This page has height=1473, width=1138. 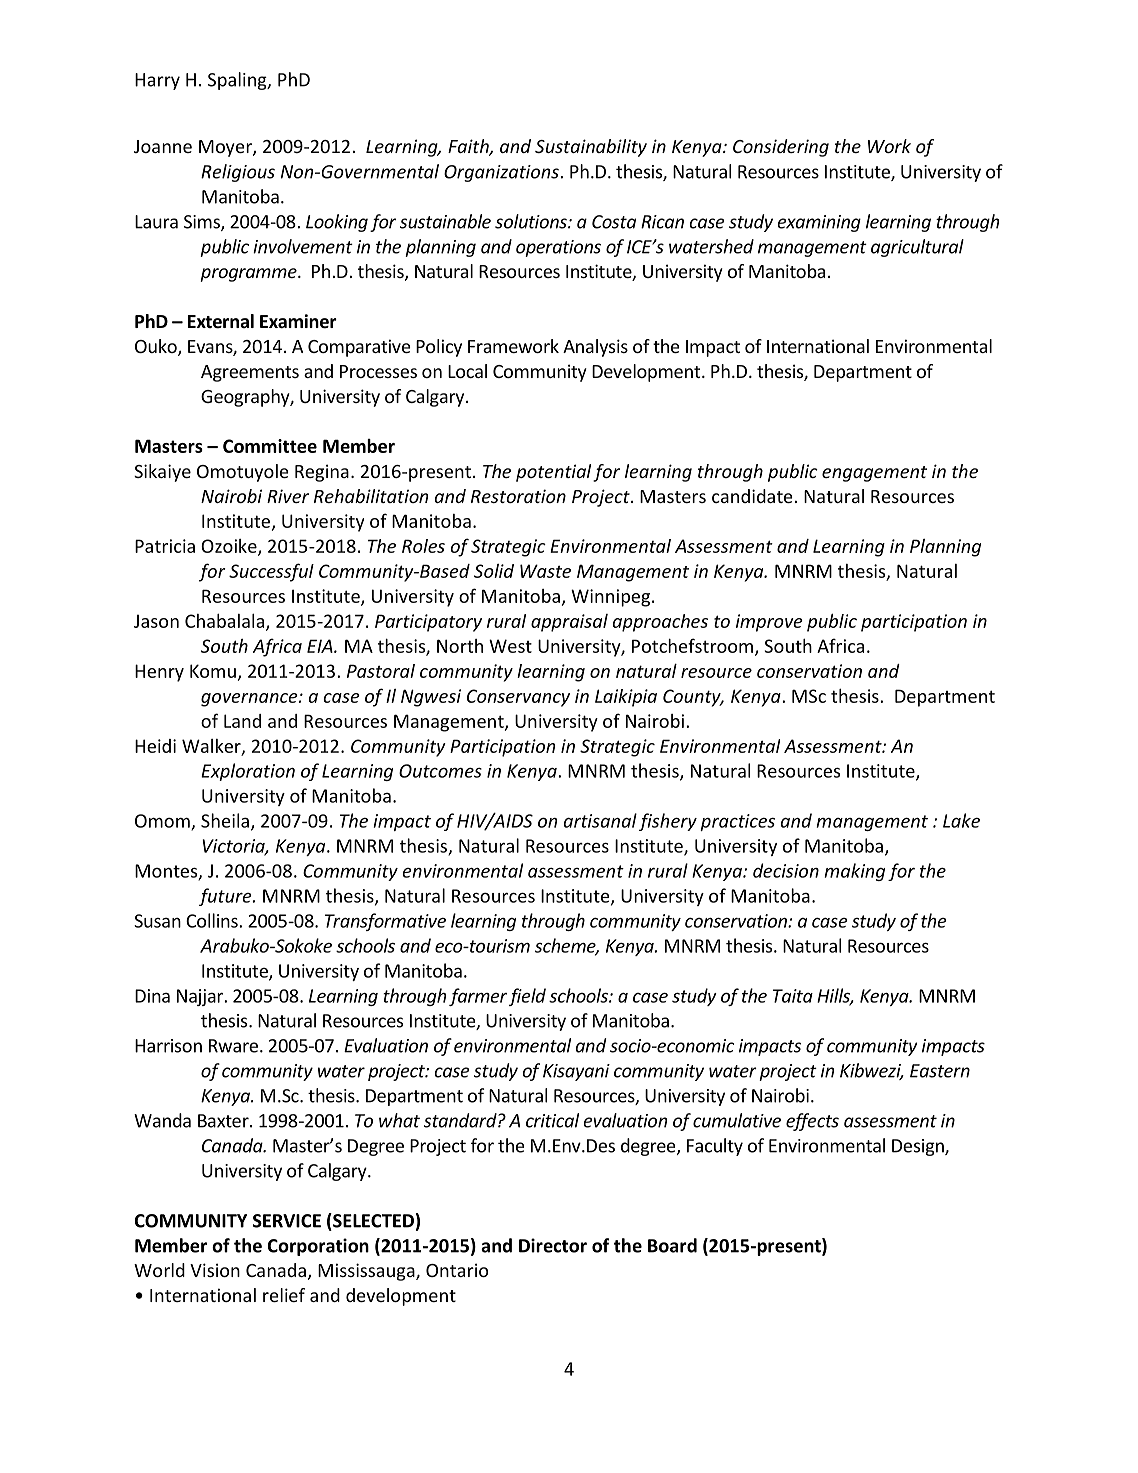 I want to click on Vision, so click(x=215, y=1270).
